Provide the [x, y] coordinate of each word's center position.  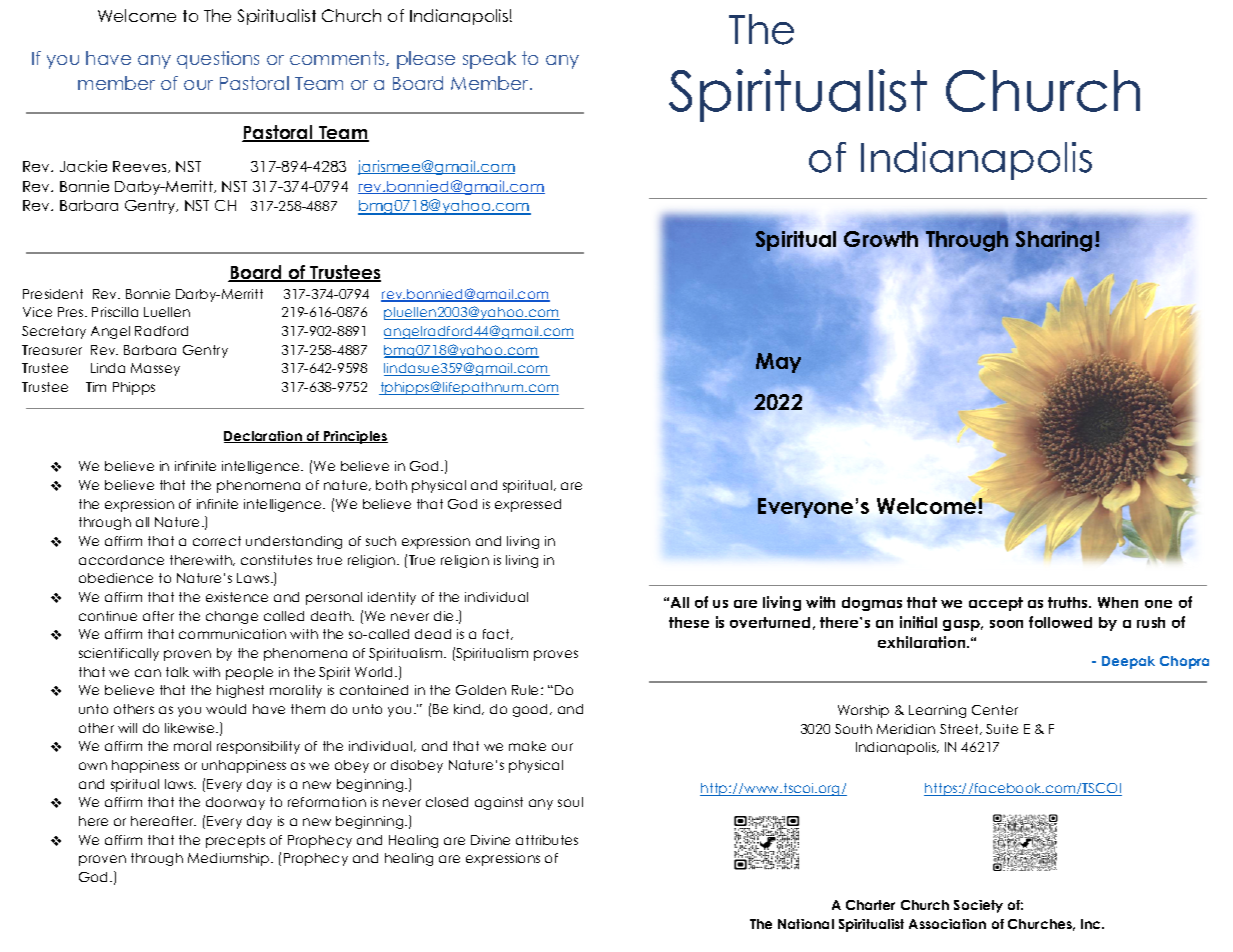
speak [489, 60]
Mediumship [230, 859]
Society [978, 906]
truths [1069, 602]
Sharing [1054, 241]
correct [217, 541]
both [391, 485]
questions [218, 60]
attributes [547, 840]
